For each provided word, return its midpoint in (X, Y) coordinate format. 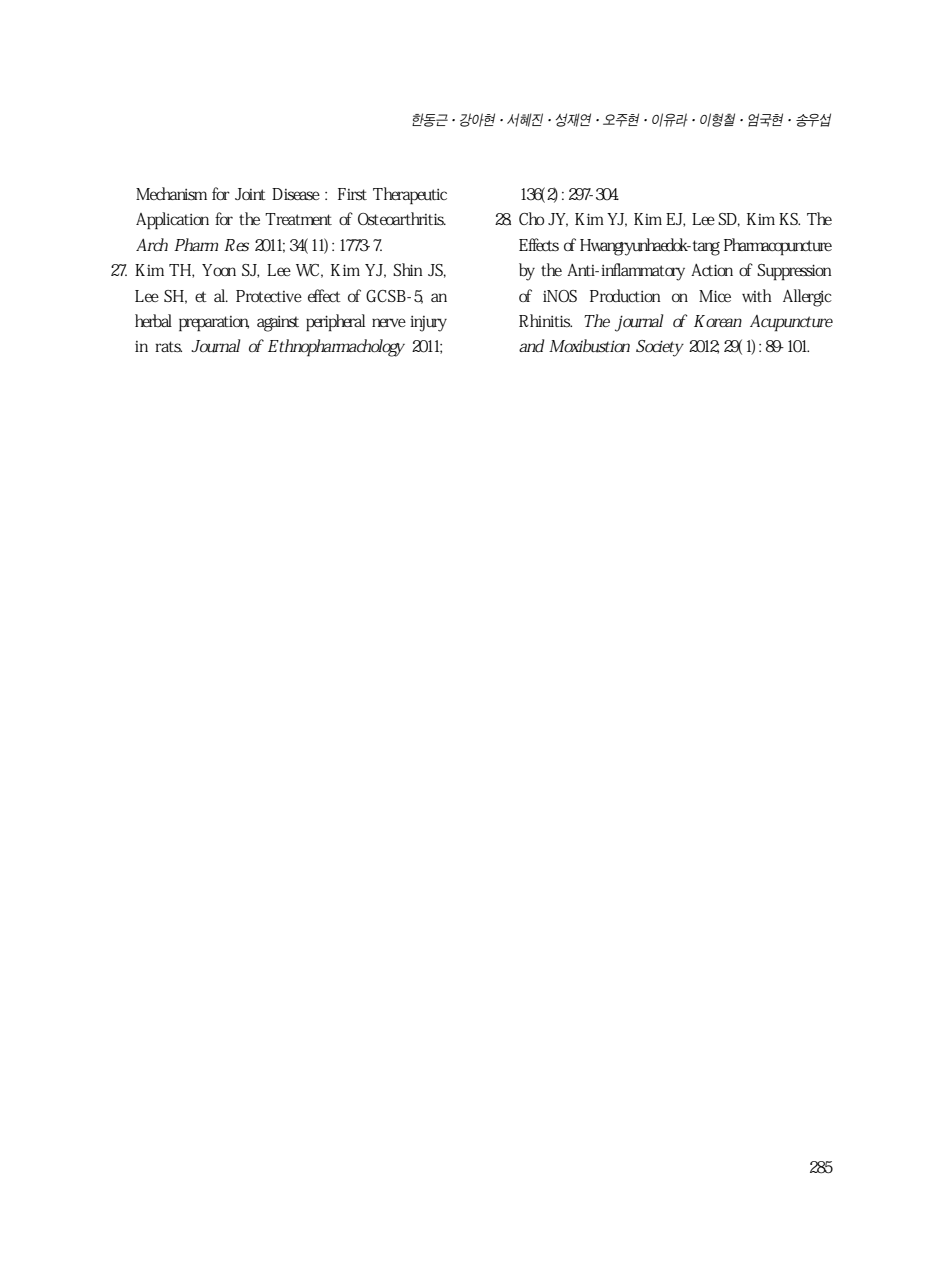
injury (428, 324)
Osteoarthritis (402, 219)
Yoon (219, 270)
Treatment (298, 219)
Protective (269, 296)
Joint (250, 194)
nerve (389, 322)
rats (168, 347)
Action (712, 270)
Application (172, 221)
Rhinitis (545, 321)
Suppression (794, 272)
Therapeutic (410, 196)
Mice (715, 296)
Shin (408, 269)
